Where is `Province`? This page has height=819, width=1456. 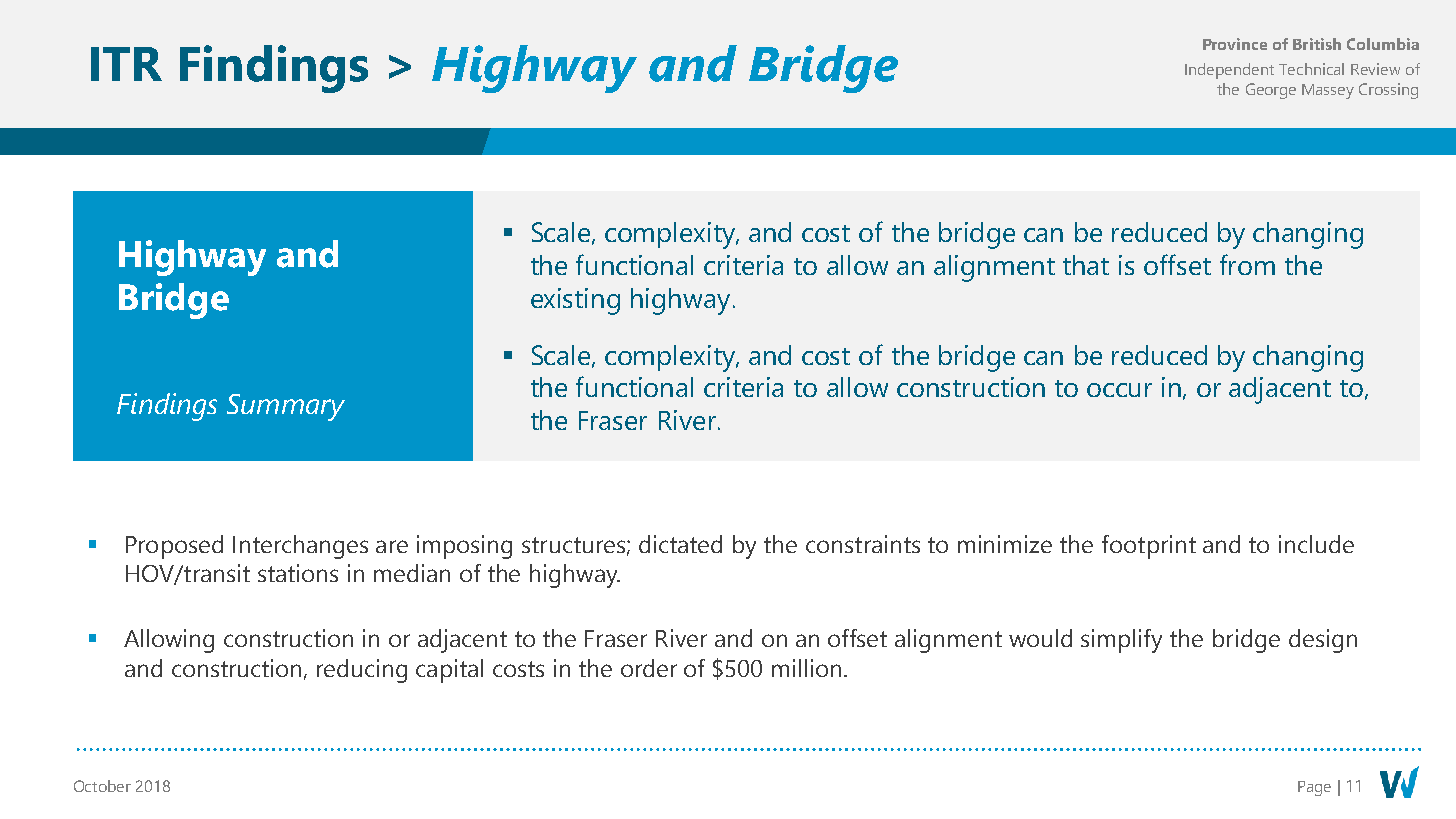 Province is located at coordinates (1235, 44).
